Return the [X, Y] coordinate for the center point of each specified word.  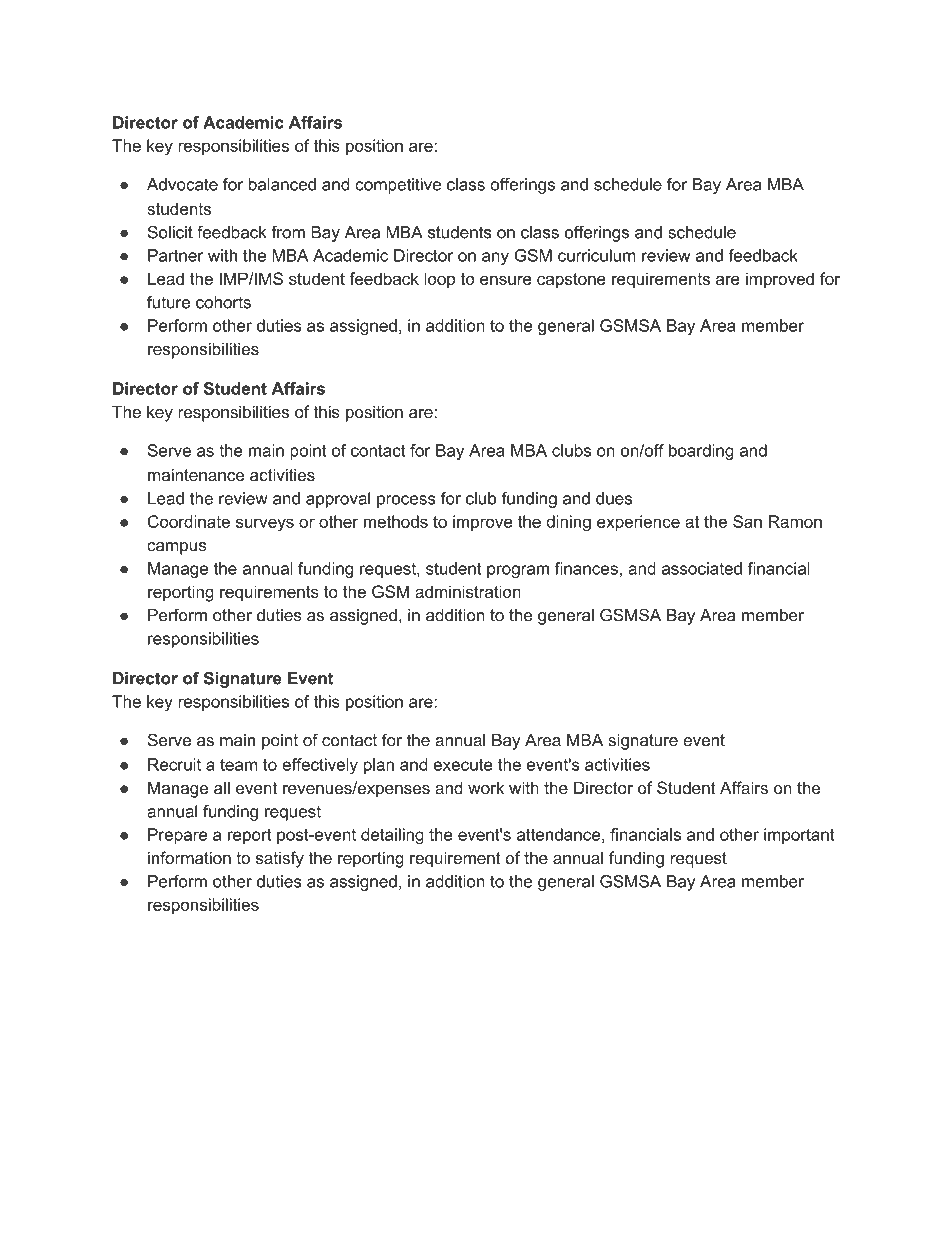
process [406, 501]
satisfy [280, 859]
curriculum [597, 255]
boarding [701, 452]
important [799, 836]
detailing [392, 836]
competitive [398, 186]
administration [468, 591]
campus [177, 548]
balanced [282, 184]
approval [338, 500]
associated [702, 568]
